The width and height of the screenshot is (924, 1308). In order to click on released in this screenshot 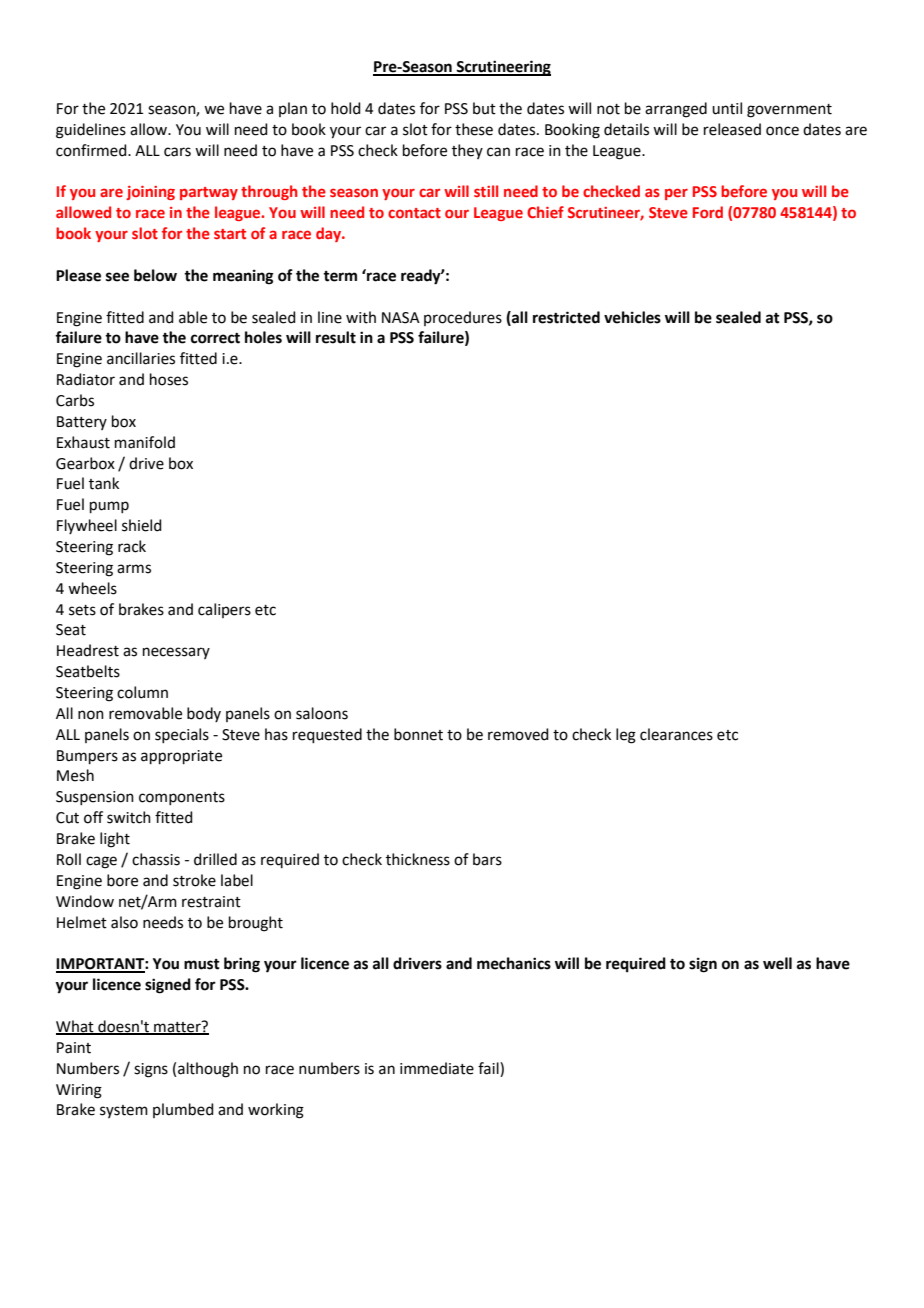, I will do `click(732, 129)`.
